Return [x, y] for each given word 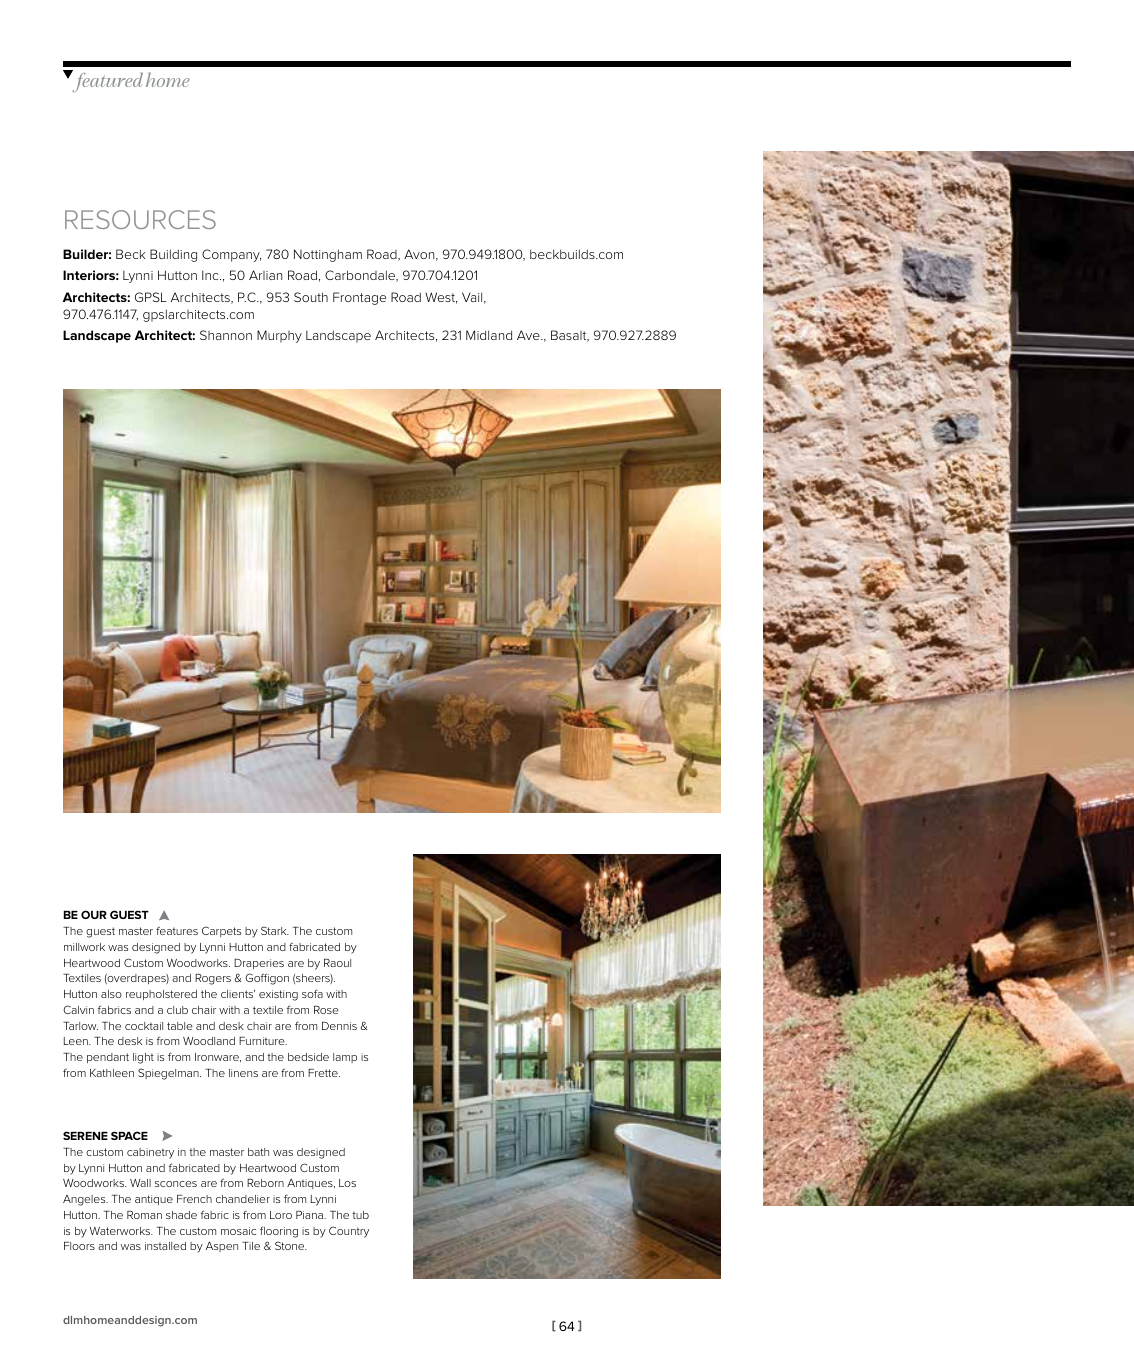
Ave [529, 335]
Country [349, 1232]
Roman [144, 1215]
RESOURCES [140, 219]
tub [360, 1215]
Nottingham [328, 255]
